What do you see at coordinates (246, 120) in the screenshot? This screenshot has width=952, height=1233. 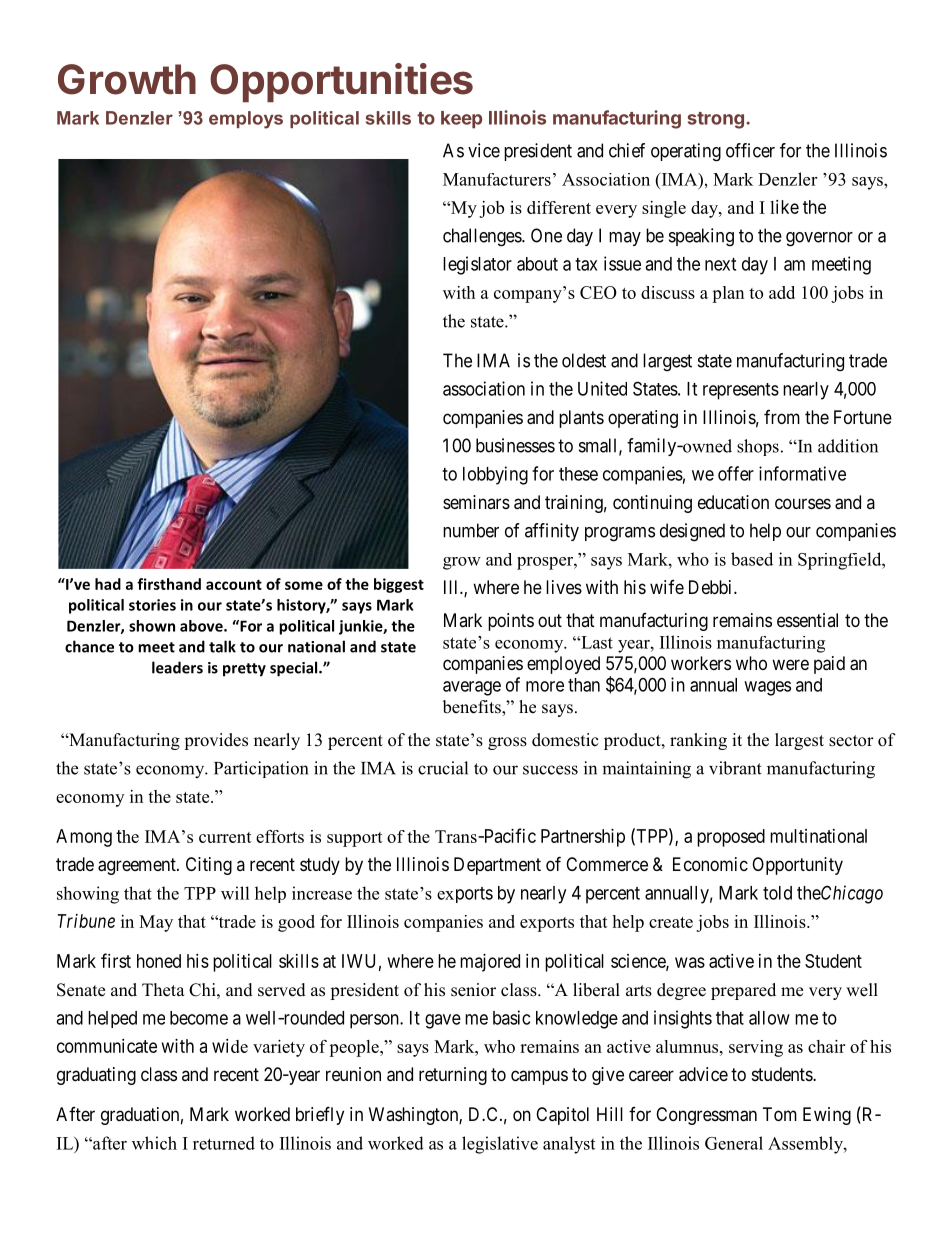 I see `employs` at bounding box center [246, 120].
